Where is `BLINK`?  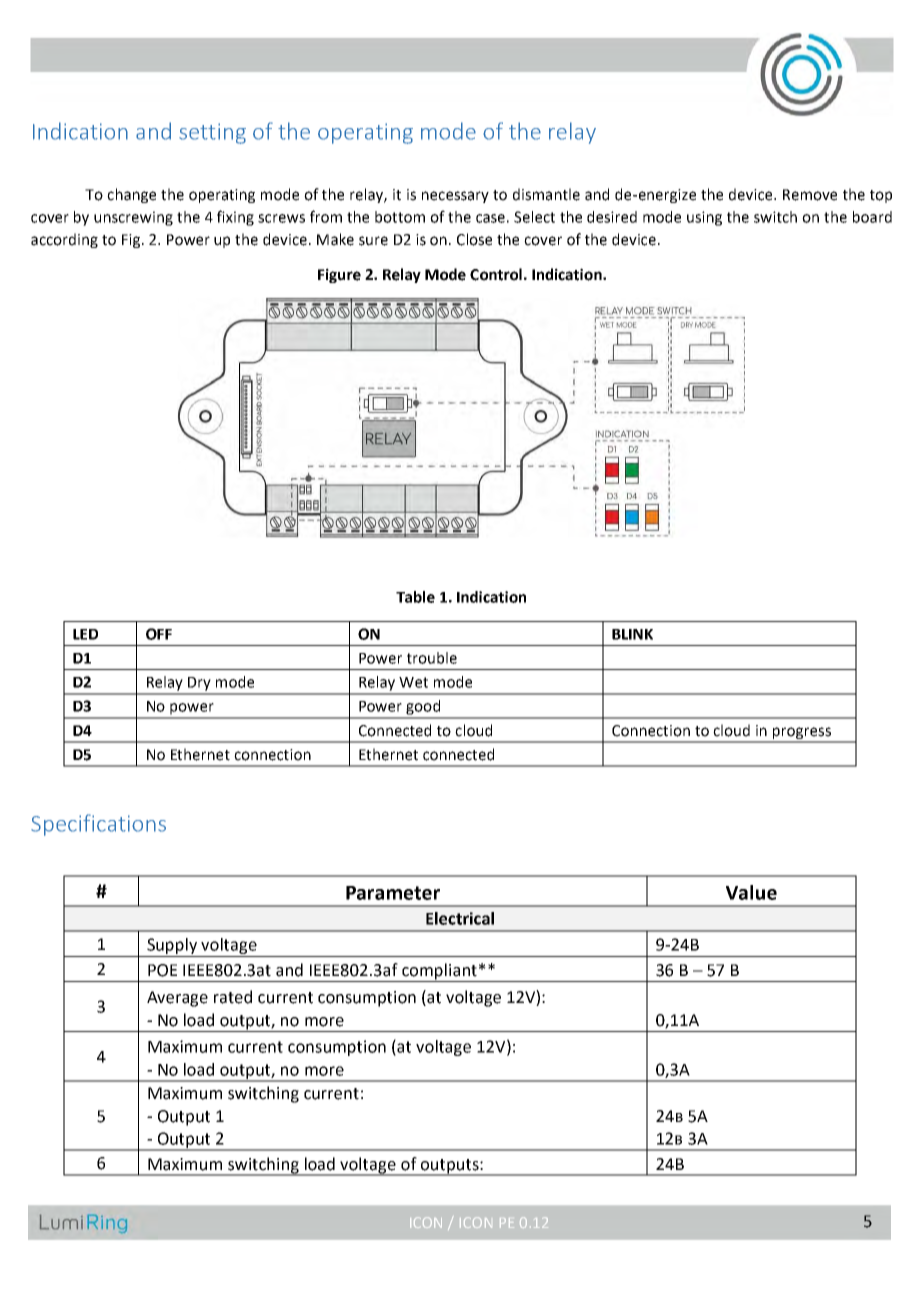
BLINK is located at coordinates (632, 634).
